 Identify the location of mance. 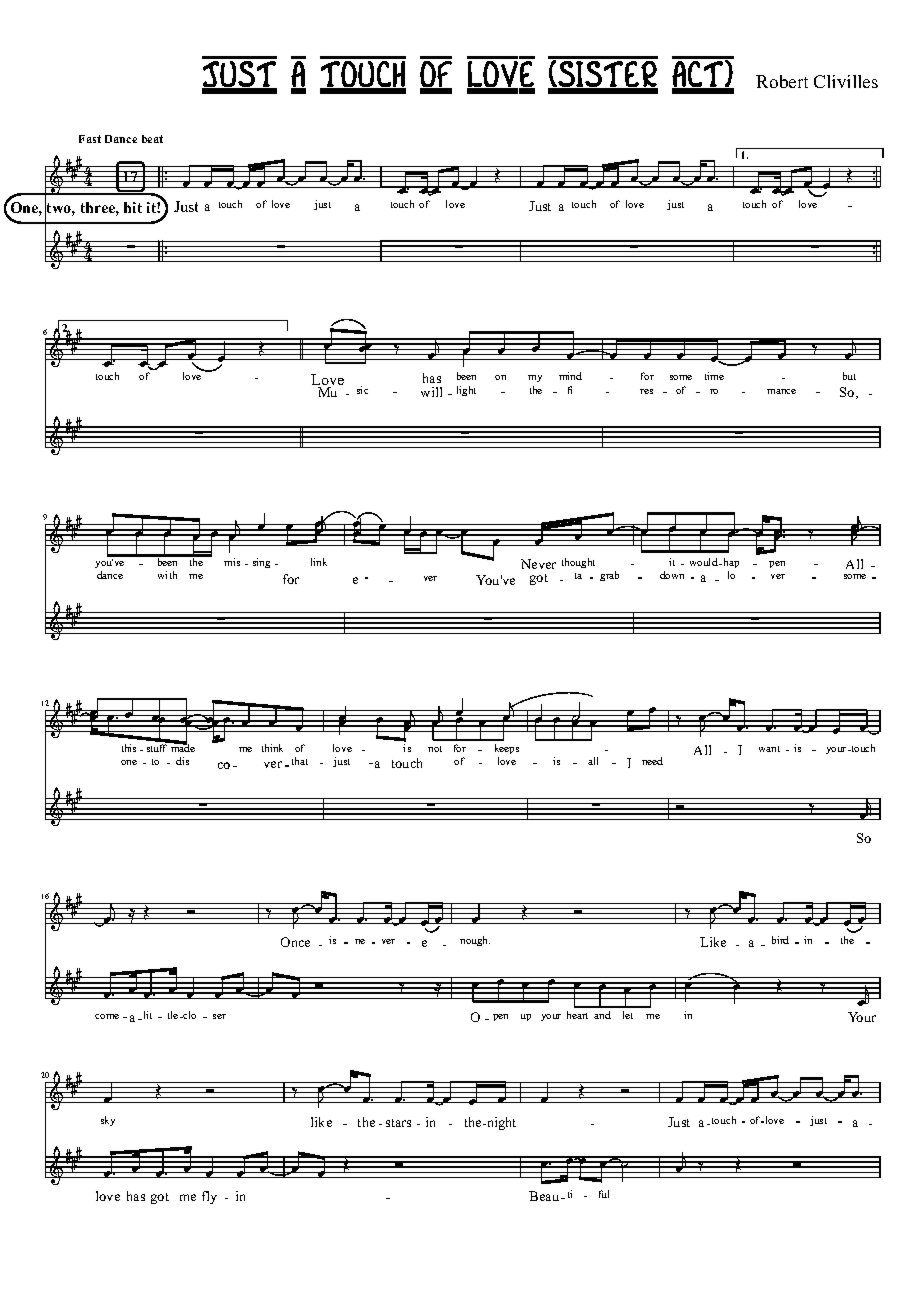
(781, 391).
